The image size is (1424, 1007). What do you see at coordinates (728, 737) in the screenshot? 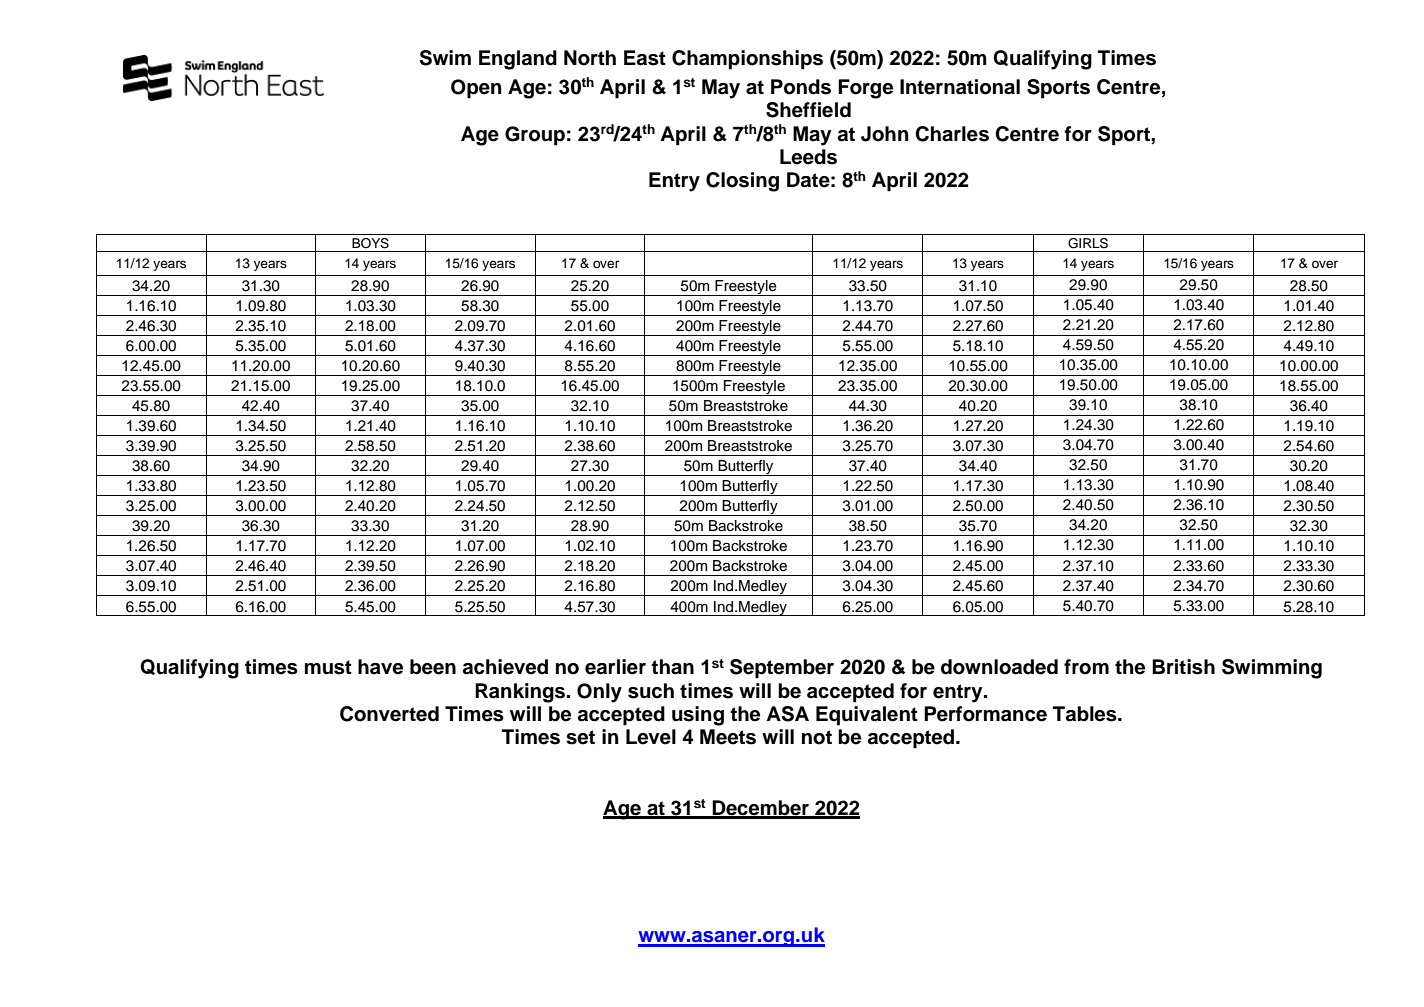
I see `Meets` at bounding box center [728, 737].
